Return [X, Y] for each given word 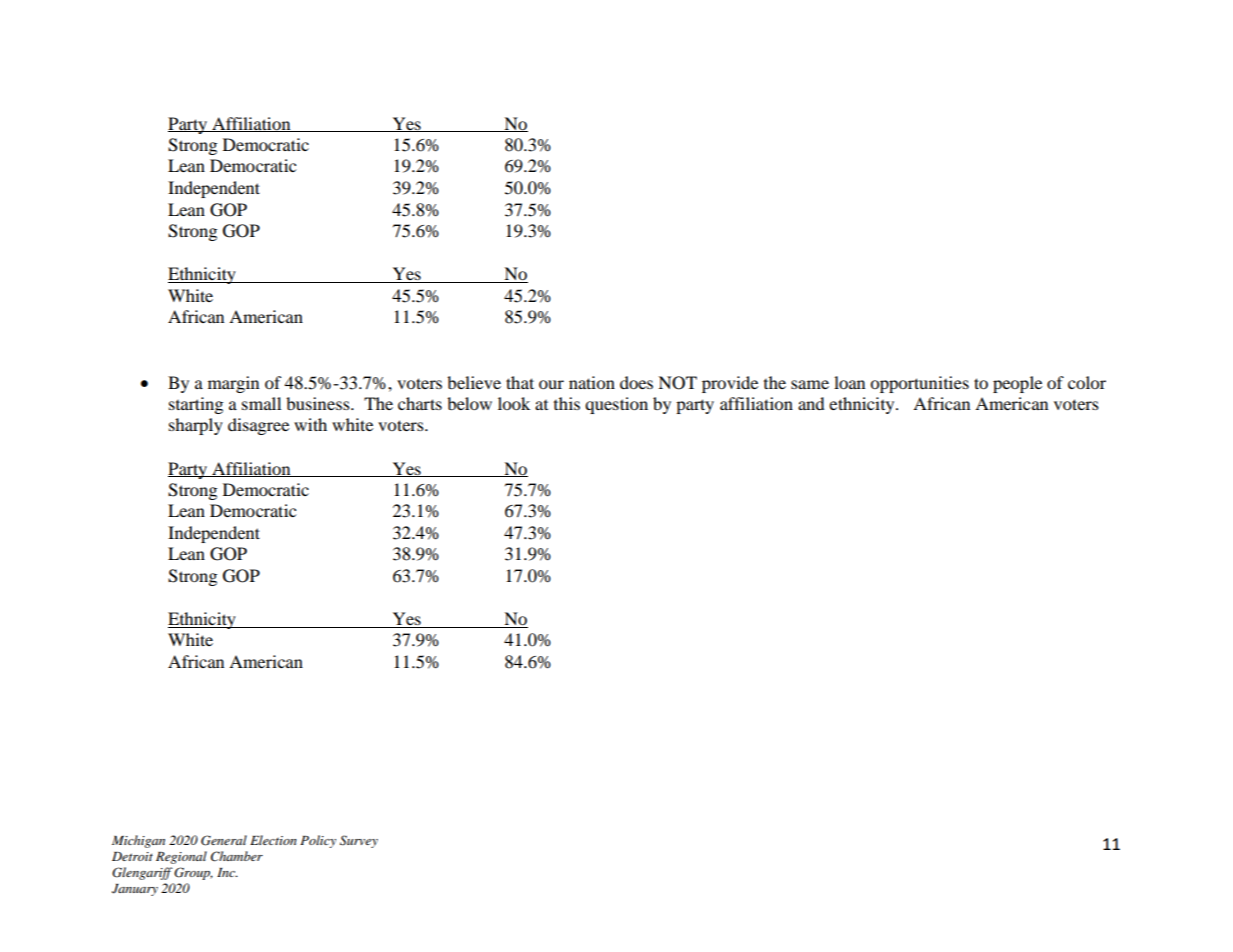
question [616, 405]
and [811, 403]
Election [273, 840]
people [1017, 384]
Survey [359, 841]
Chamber [237, 856]
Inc [227, 872]
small [261, 403]
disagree [258, 426]
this [567, 403]
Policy [318, 841]
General [224, 840]
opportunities [919, 384]
